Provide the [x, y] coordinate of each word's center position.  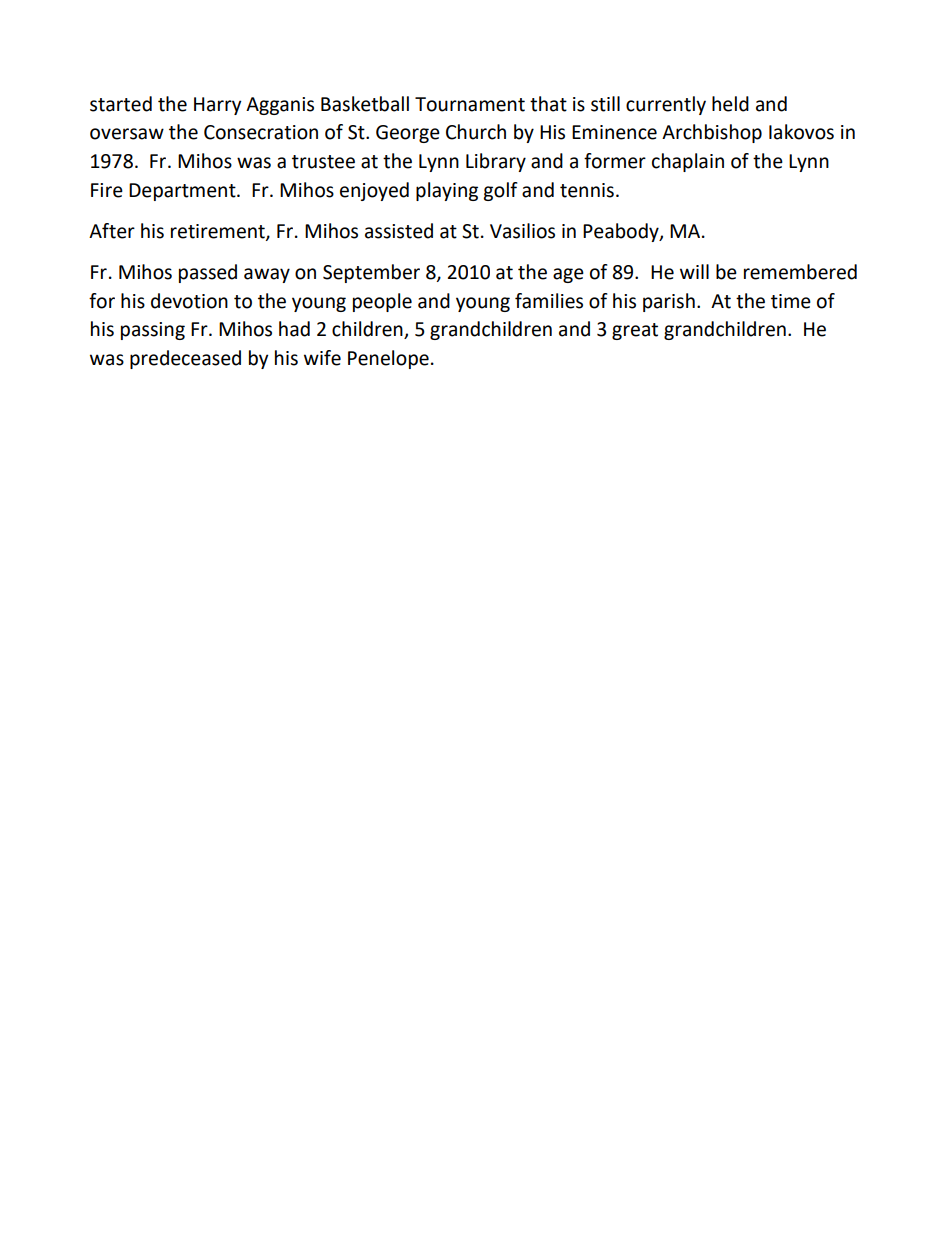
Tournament [470, 104]
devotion [189, 301]
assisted [399, 231]
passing [153, 331]
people [382, 302]
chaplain [688, 162]
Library [496, 162]
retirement [219, 232]
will [694, 271]
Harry [218, 106]
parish [669, 302]
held [730, 104]
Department [183, 192]
